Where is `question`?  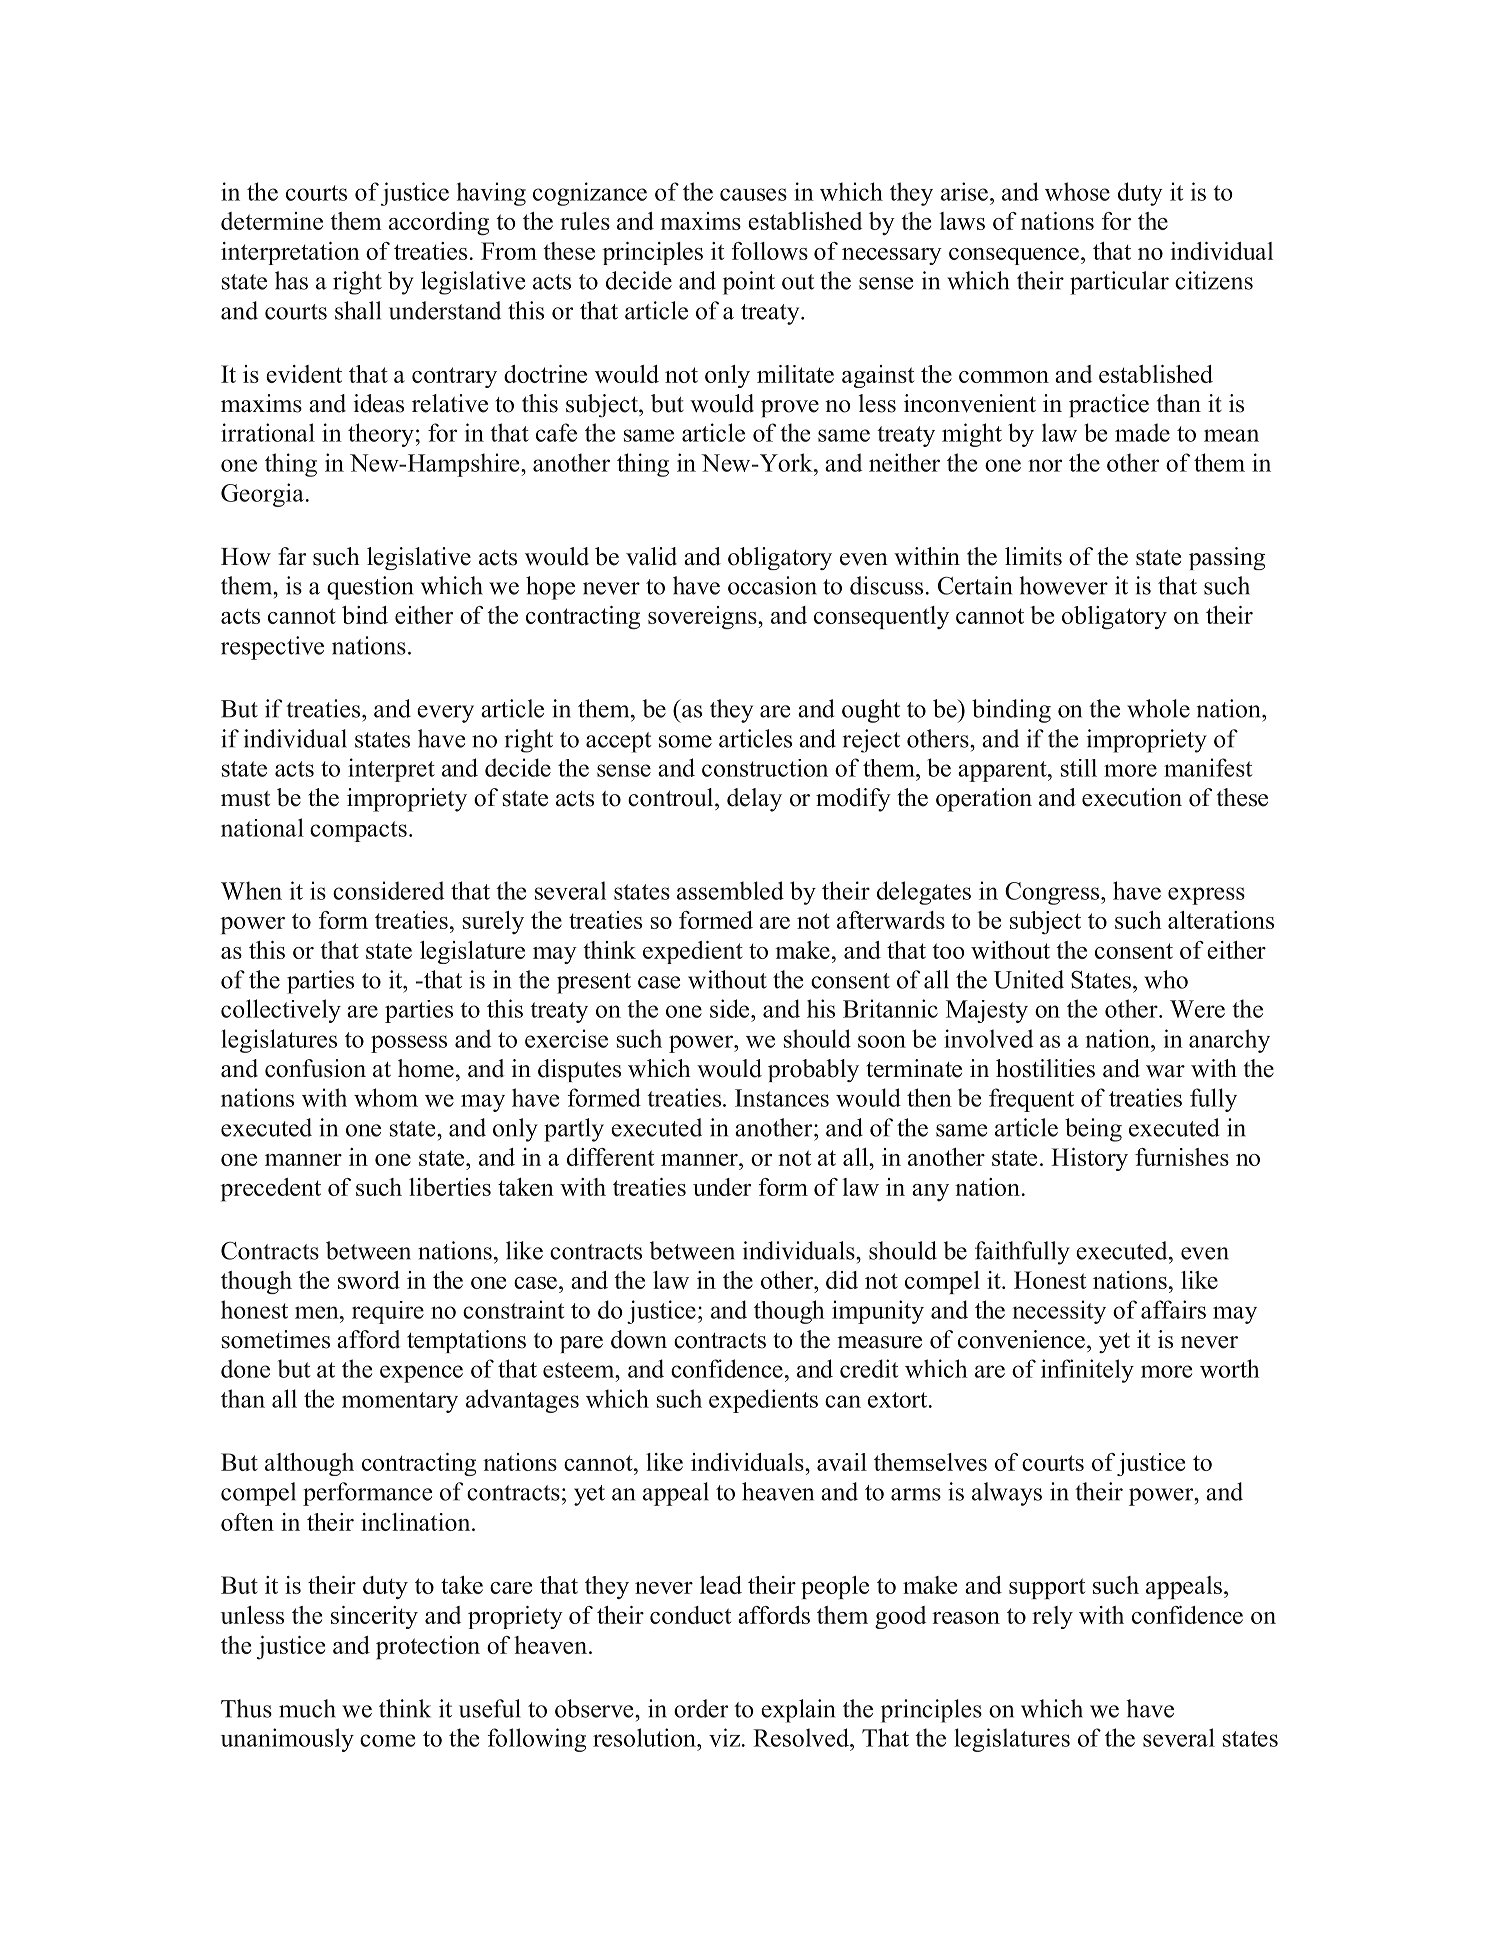 question is located at coordinates (370, 588).
